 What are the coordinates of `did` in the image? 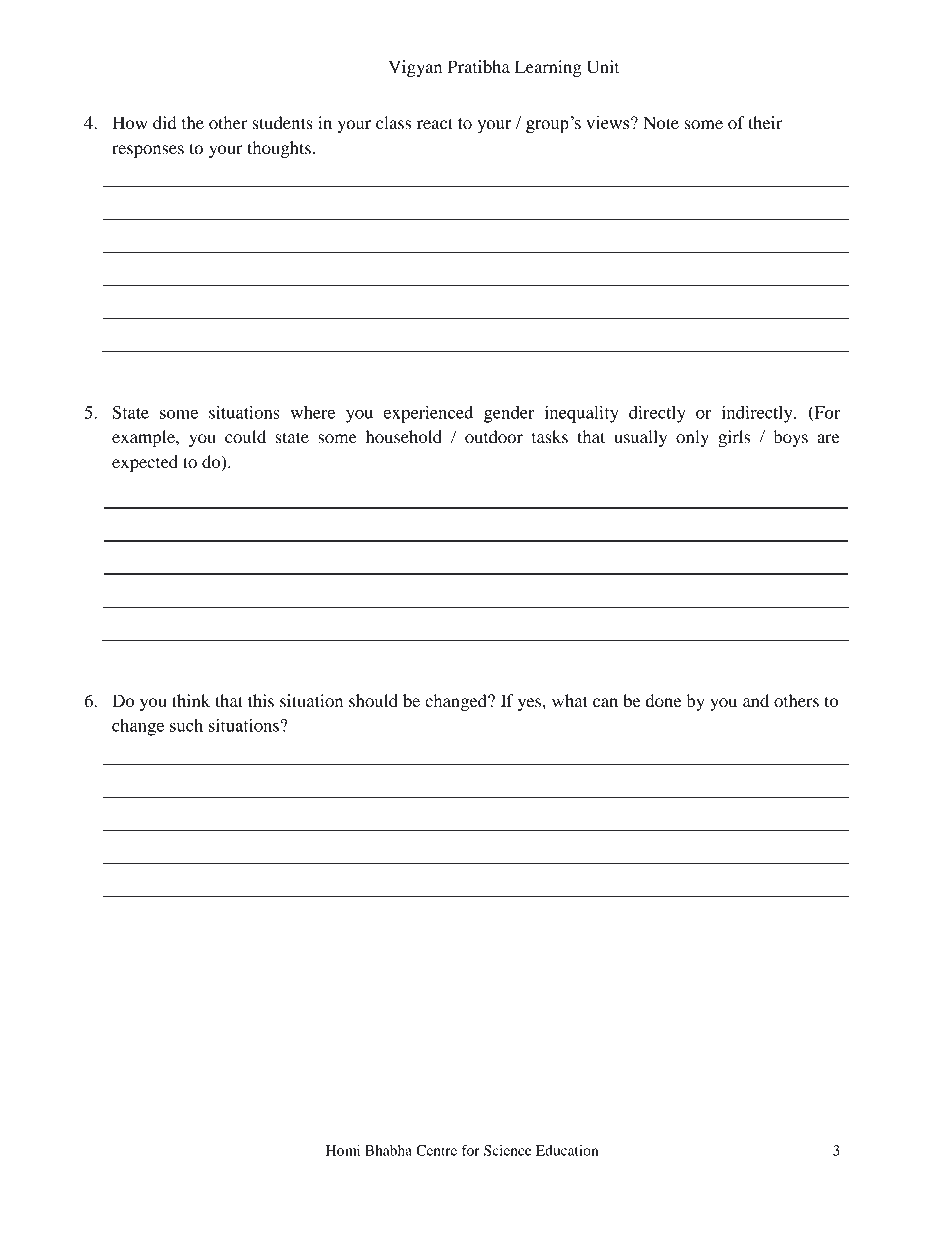 It's located at (164, 122).
